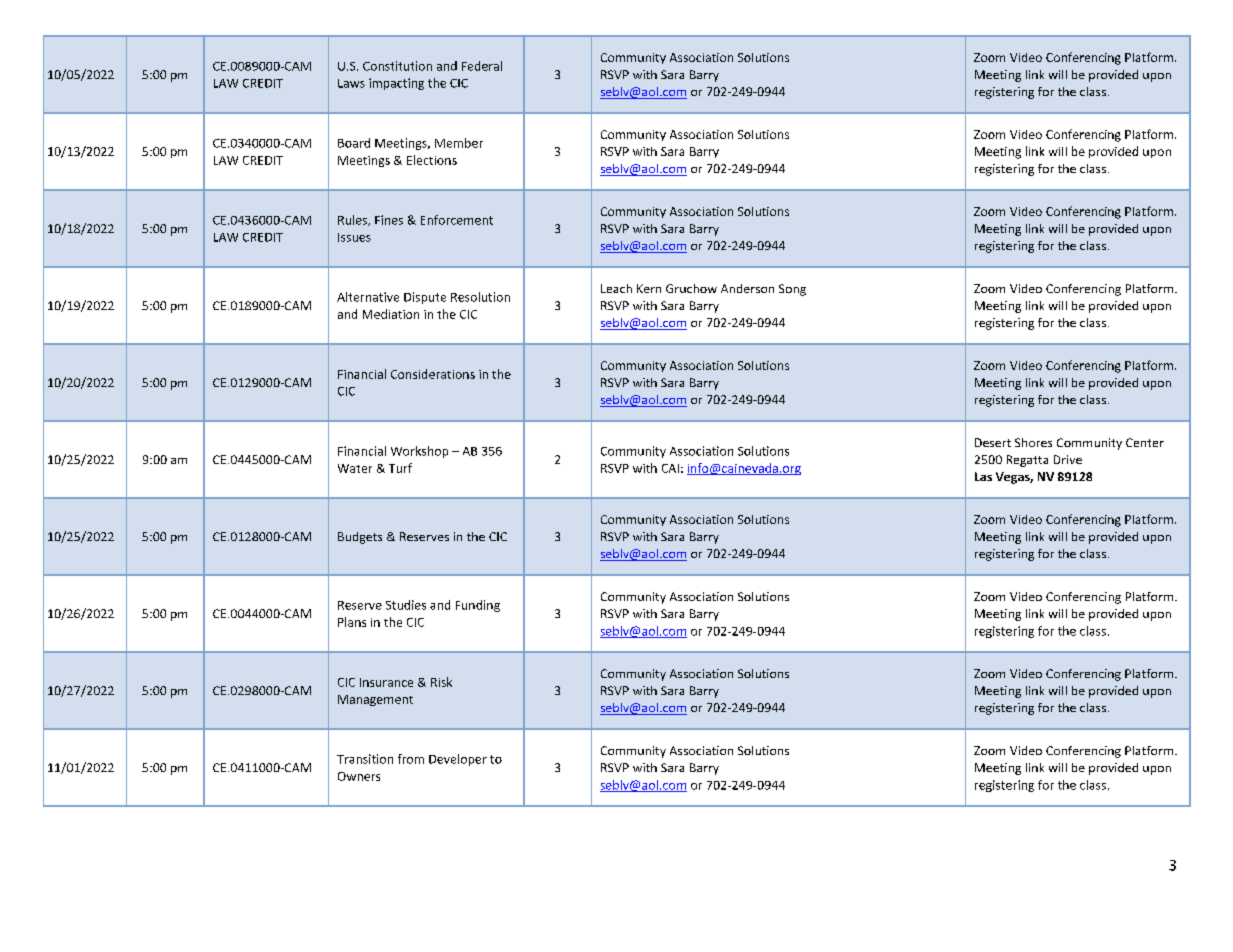 The image size is (1233, 952). I want to click on Shores, so click(1033, 442).
